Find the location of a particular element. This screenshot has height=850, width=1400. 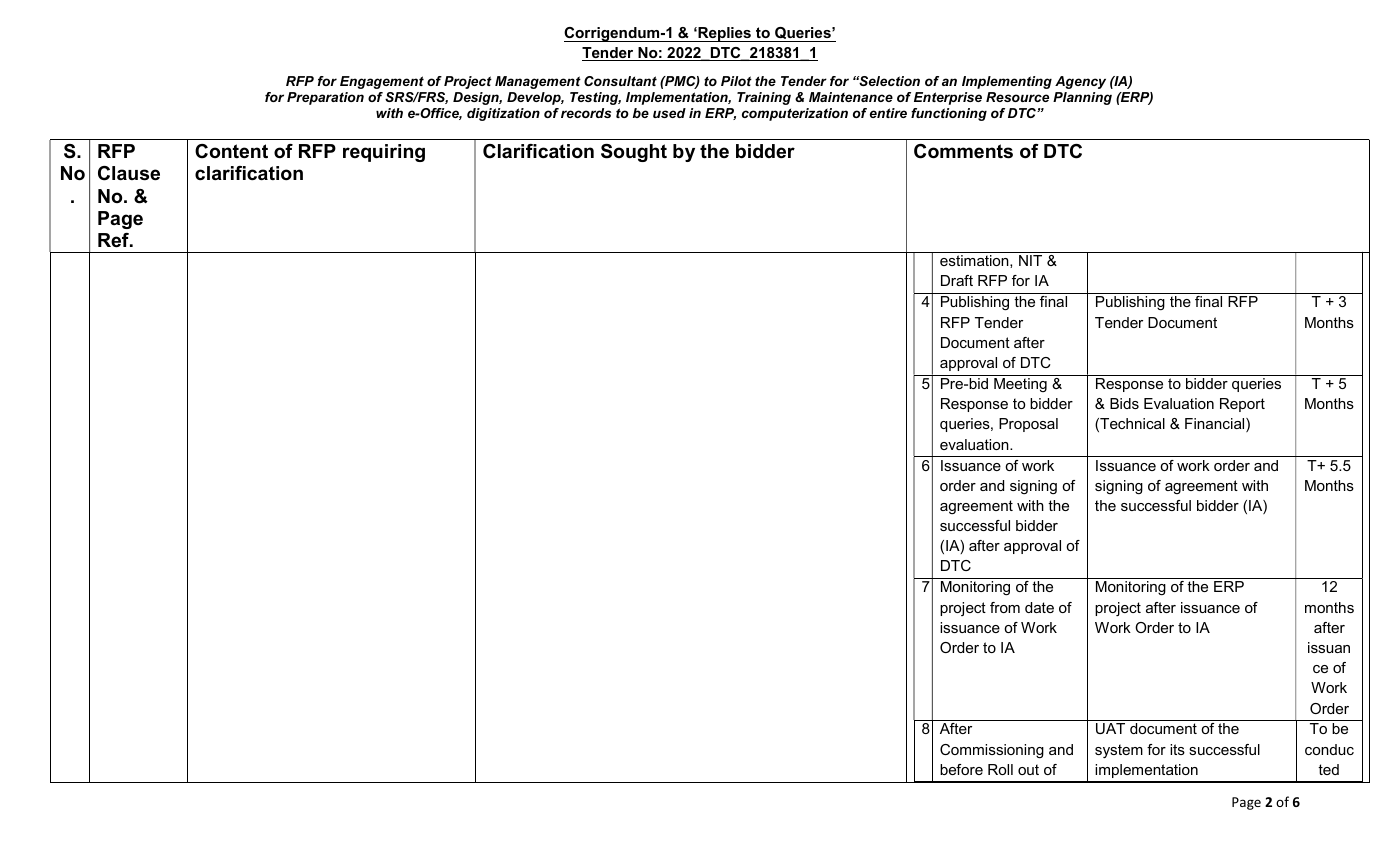

Meeting is located at coordinates (1020, 385).
